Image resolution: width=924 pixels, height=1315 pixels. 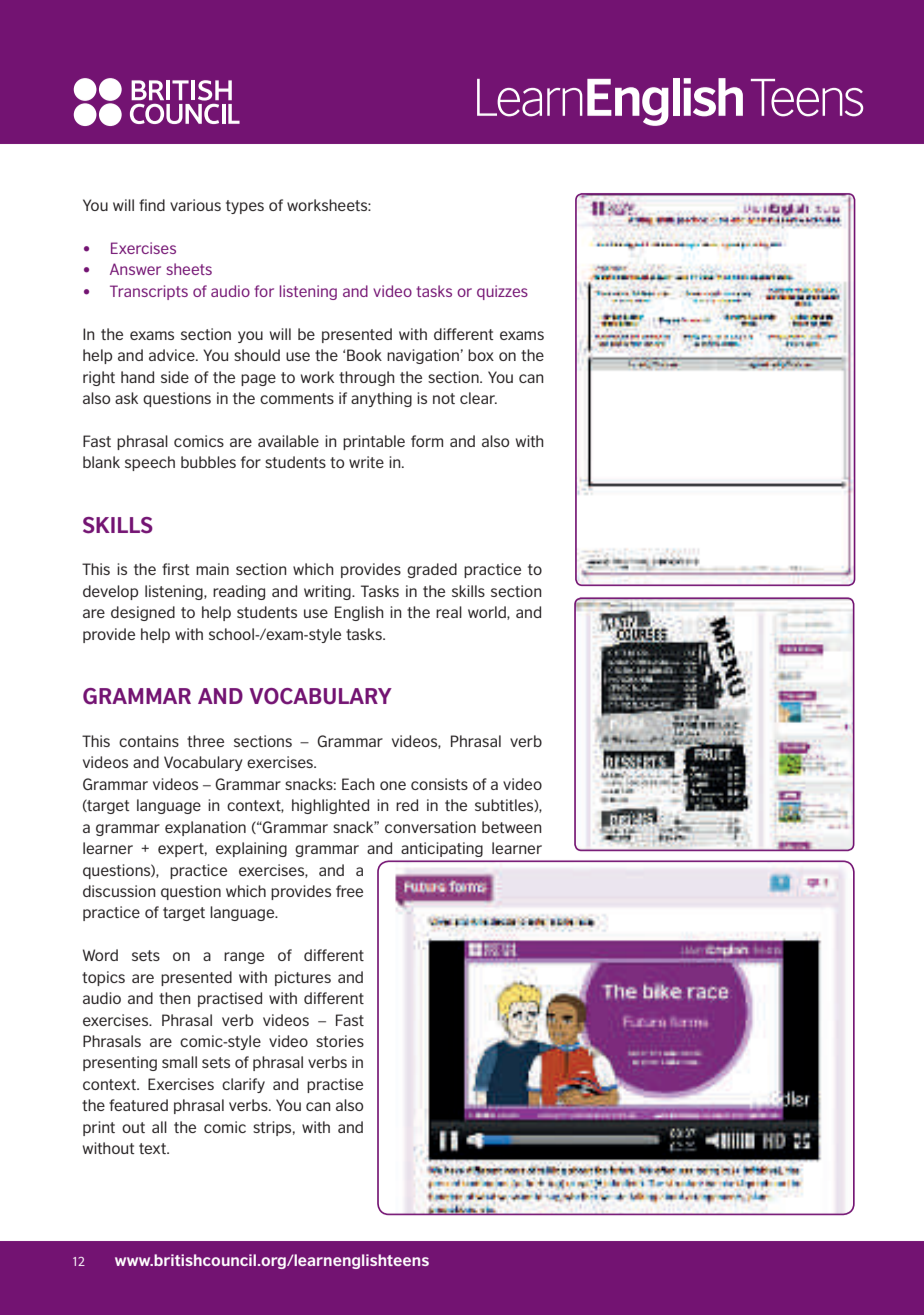 What do you see at coordinates (432, 570) in the screenshot?
I see `graded` at bounding box center [432, 570].
